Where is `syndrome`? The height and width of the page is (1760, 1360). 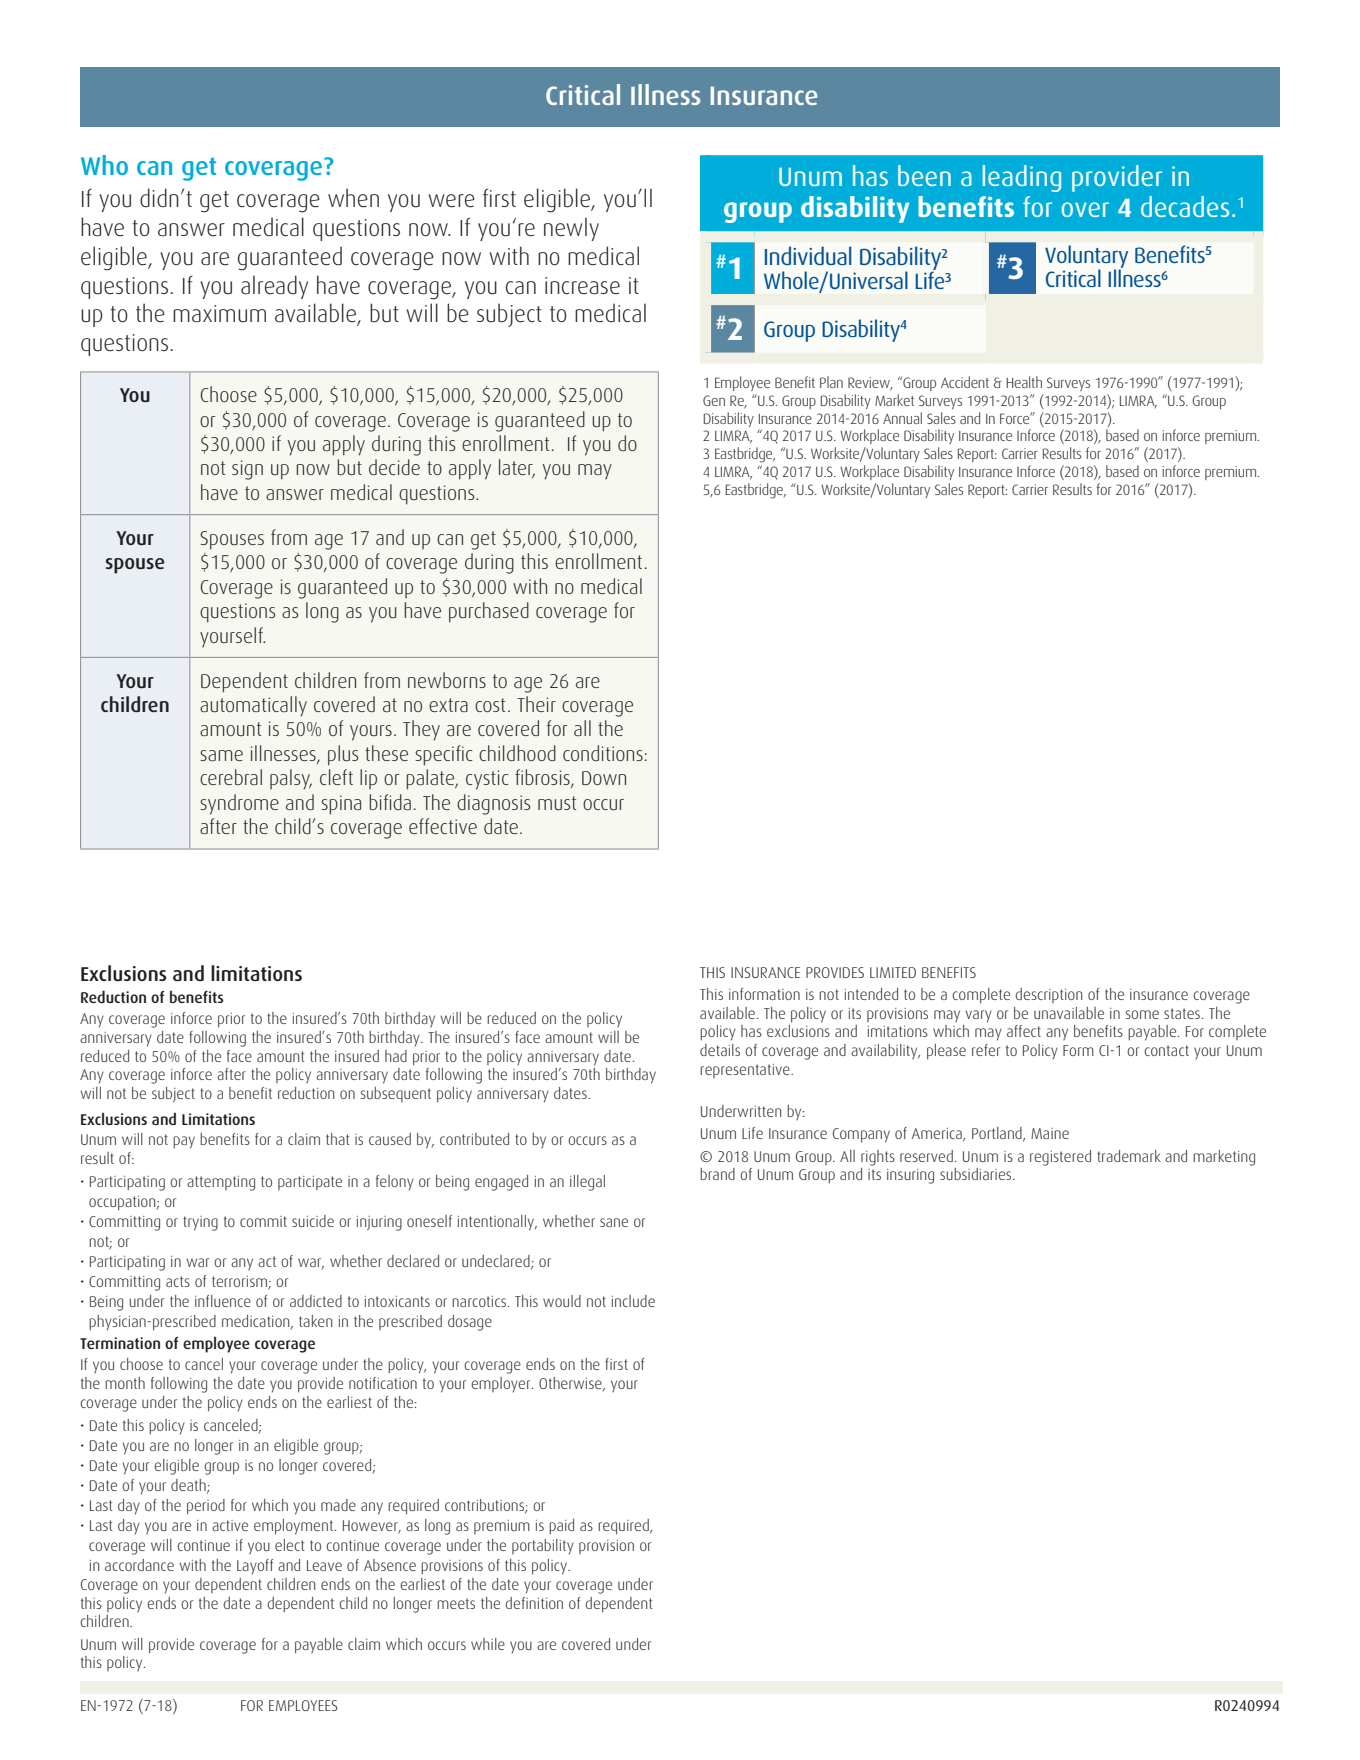 syndrome is located at coordinates (239, 804).
